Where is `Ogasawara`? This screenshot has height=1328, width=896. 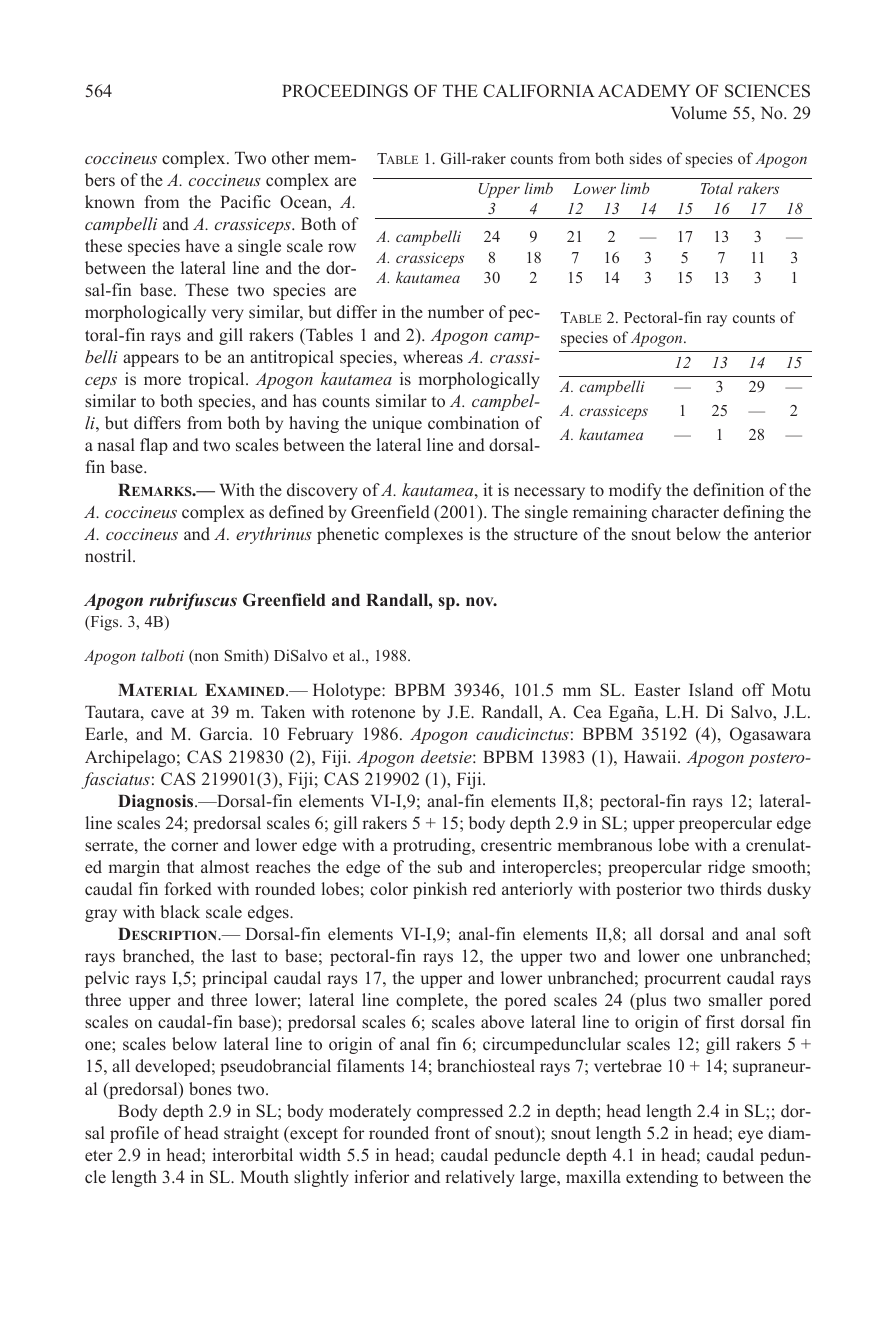
Ogasawara is located at coordinates (770, 735).
